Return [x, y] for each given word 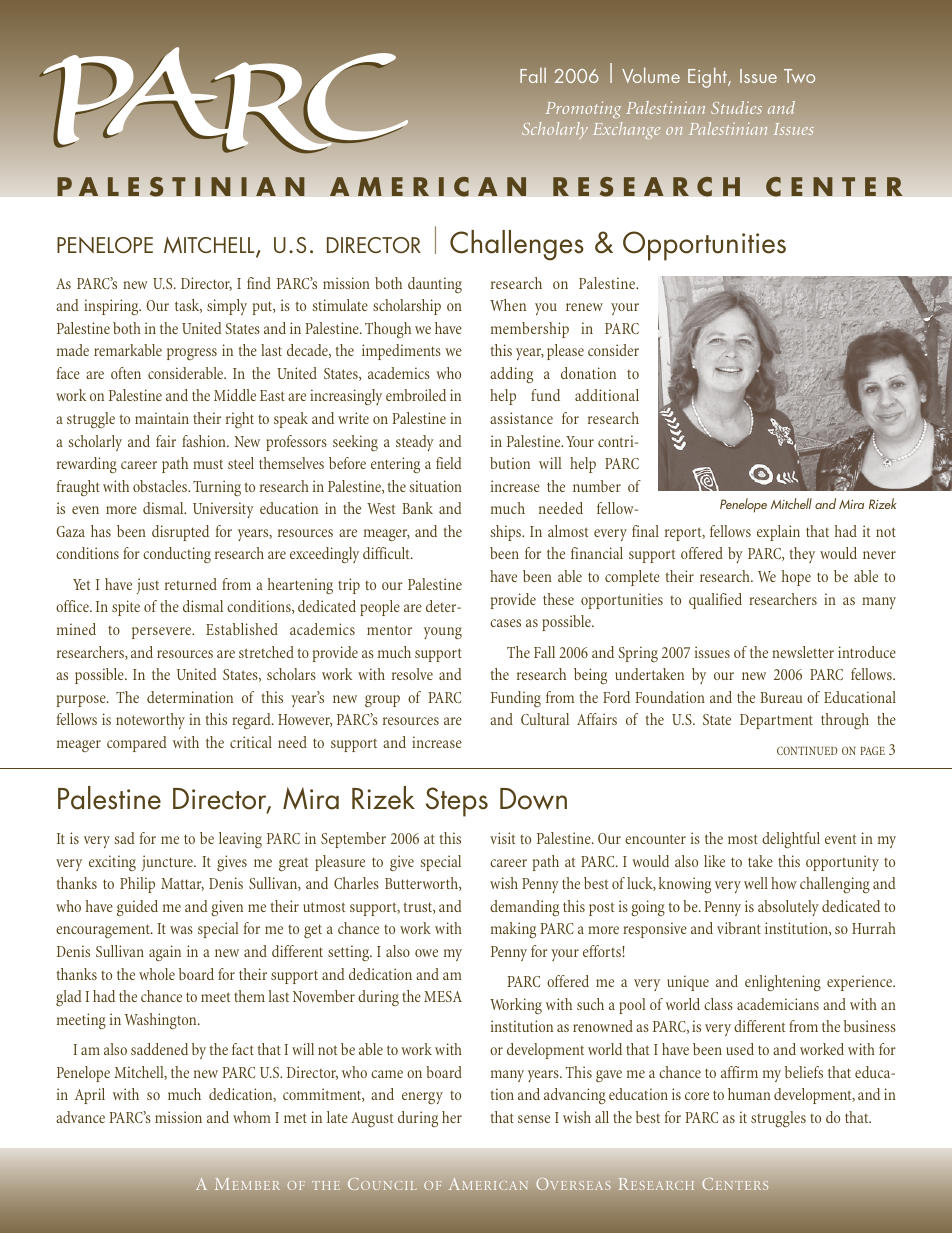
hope [796, 578]
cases [505, 623]
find [259, 283]
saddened [159, 1049]
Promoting [583, 109]
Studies [736, 107]
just [148, 586]
